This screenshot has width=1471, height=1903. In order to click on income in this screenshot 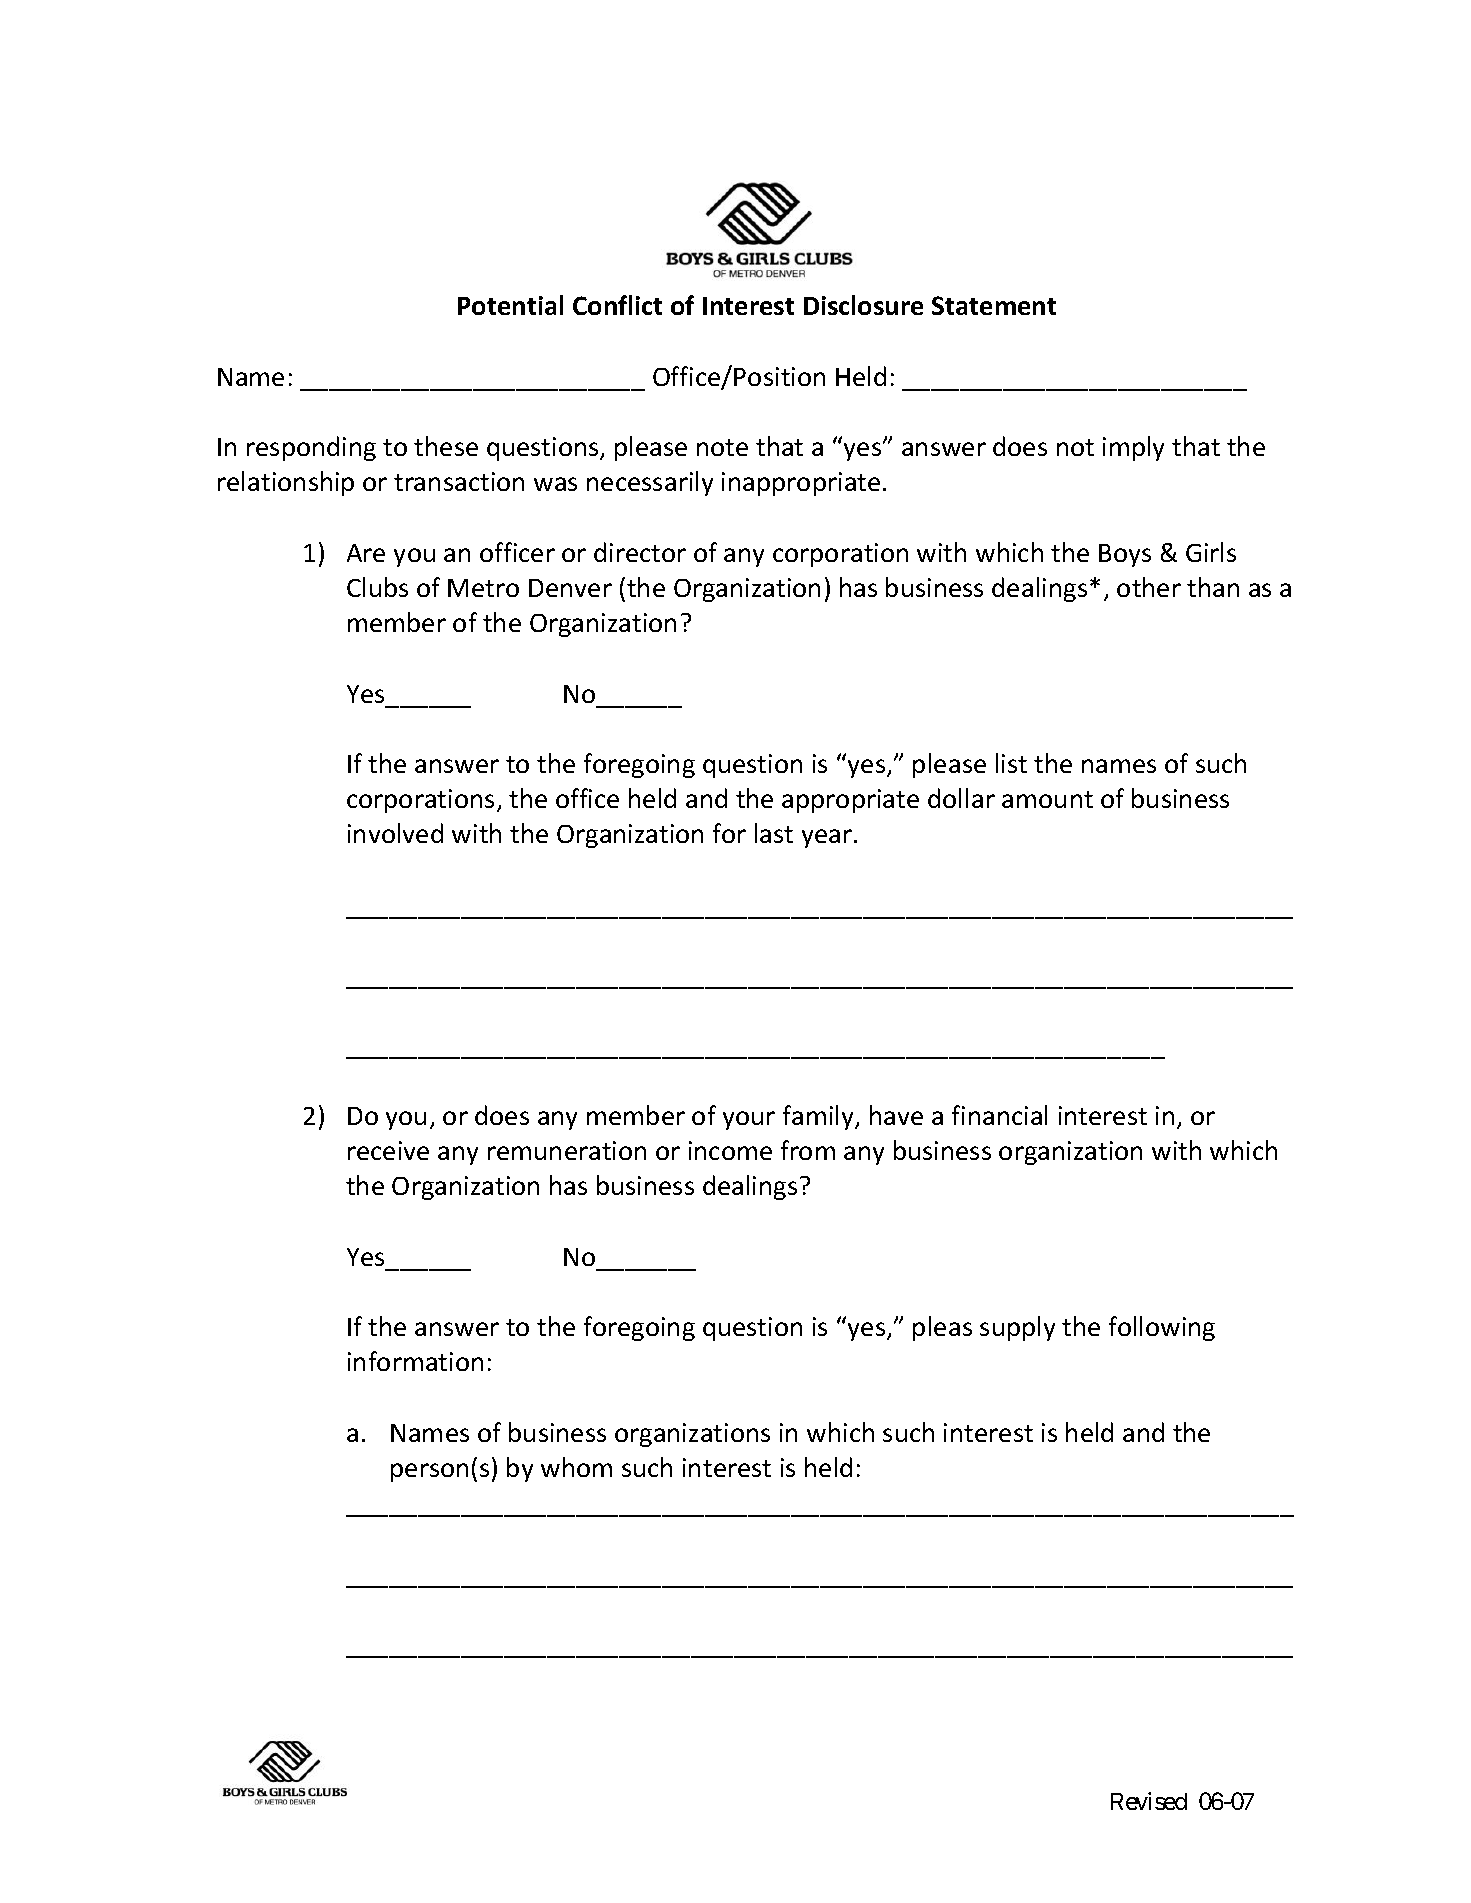, I will do `click(730, 1150)`.
